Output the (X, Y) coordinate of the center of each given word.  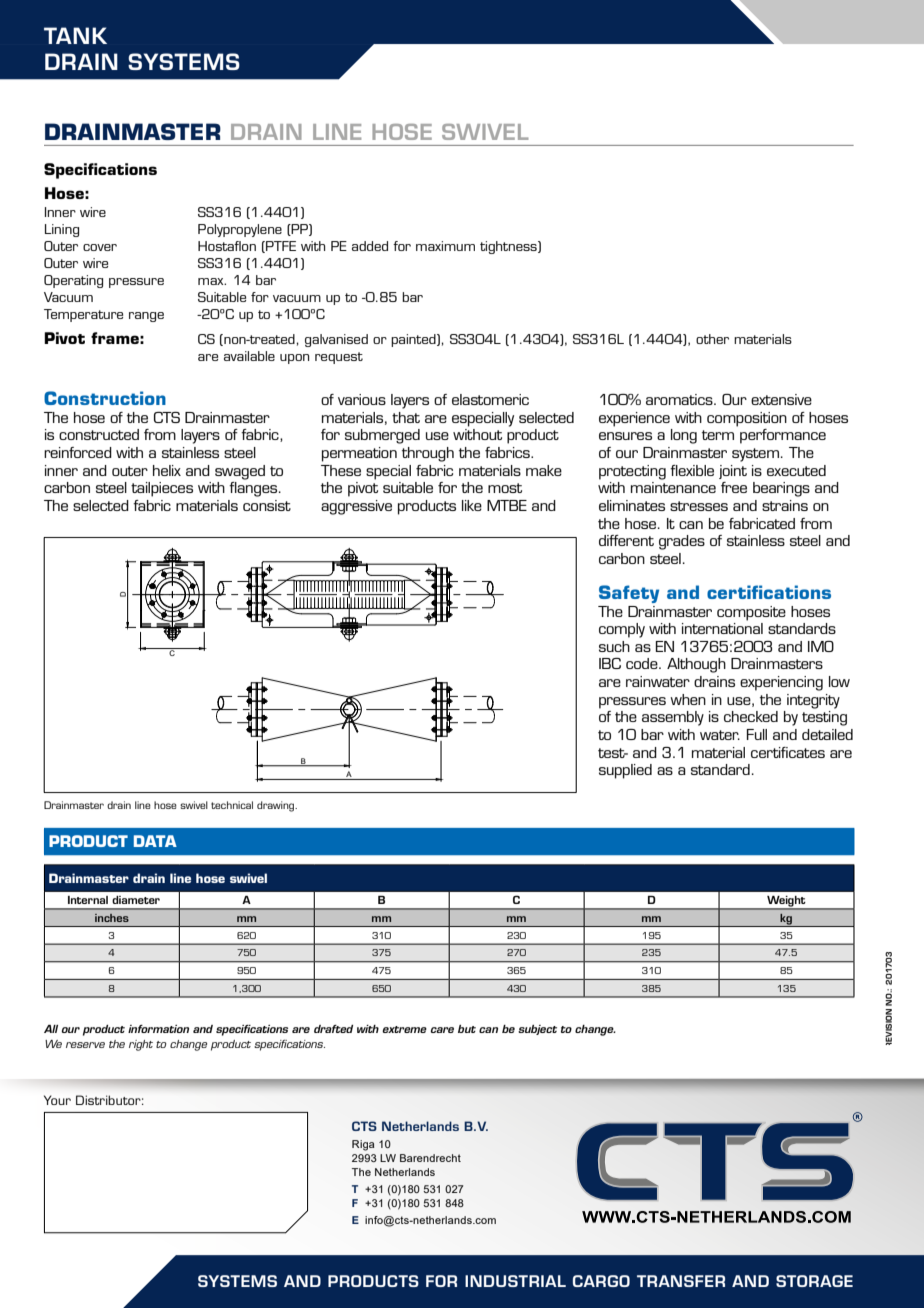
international (722, 628)
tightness (509, 247)
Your (57, 1100)
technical (232, 805)
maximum (445, 246)
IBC (610, 663)
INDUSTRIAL (515, 1281)
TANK (75, 35)
